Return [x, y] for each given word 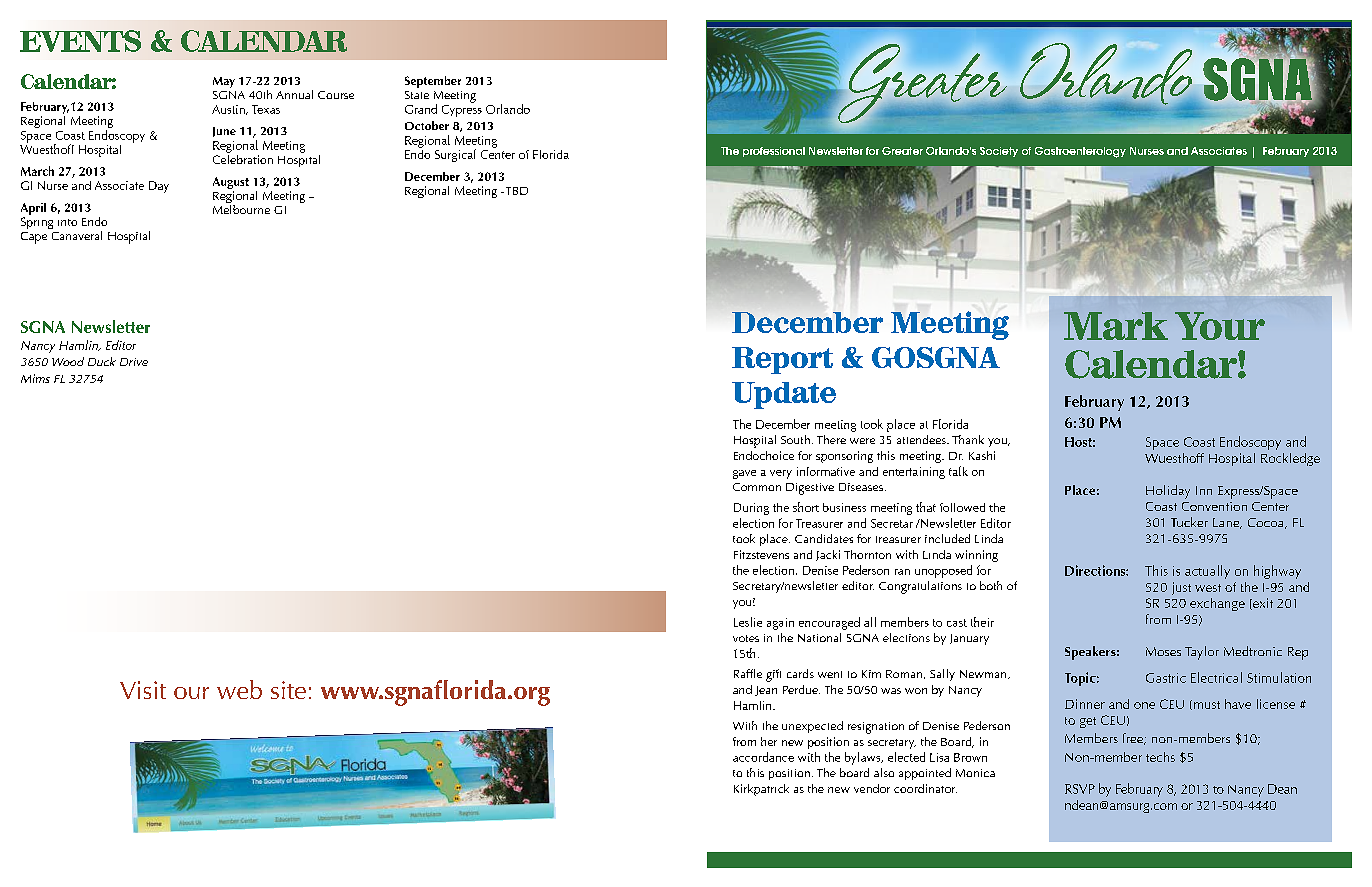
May [224, 82]
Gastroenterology [1080, 152]
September [433, 82]
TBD [515, 191]
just [1181, 588]
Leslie [748, 622]
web [239, 689]
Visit [143, 690]
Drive [134, 362]
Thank [968, 439]
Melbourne [241, 209]
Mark [1116, 326]
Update [784, 395]
